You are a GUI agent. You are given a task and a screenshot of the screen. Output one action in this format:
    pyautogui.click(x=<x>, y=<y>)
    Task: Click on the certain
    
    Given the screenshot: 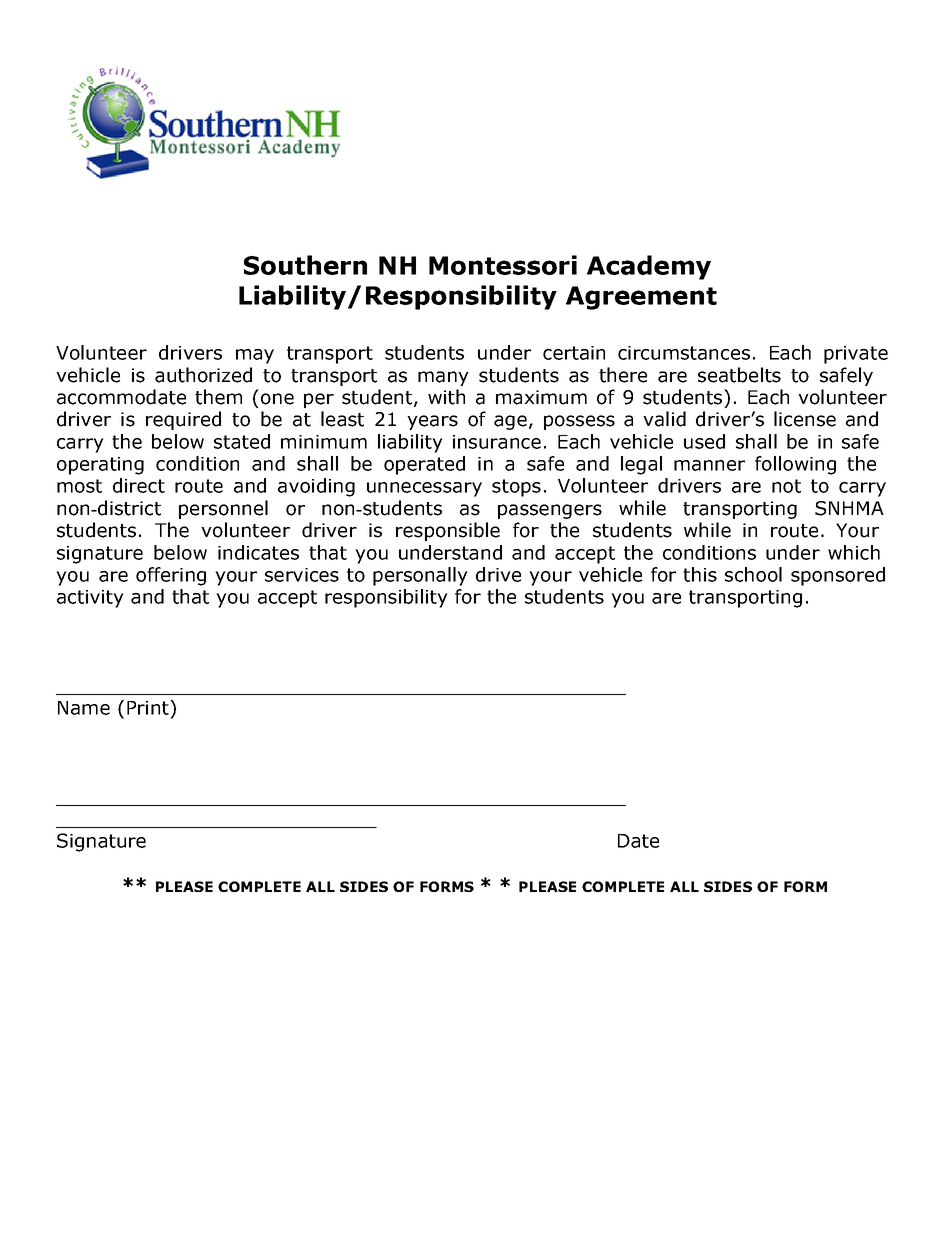 What is the action you would take?
    pyautogui.click(x=574, y=353)
